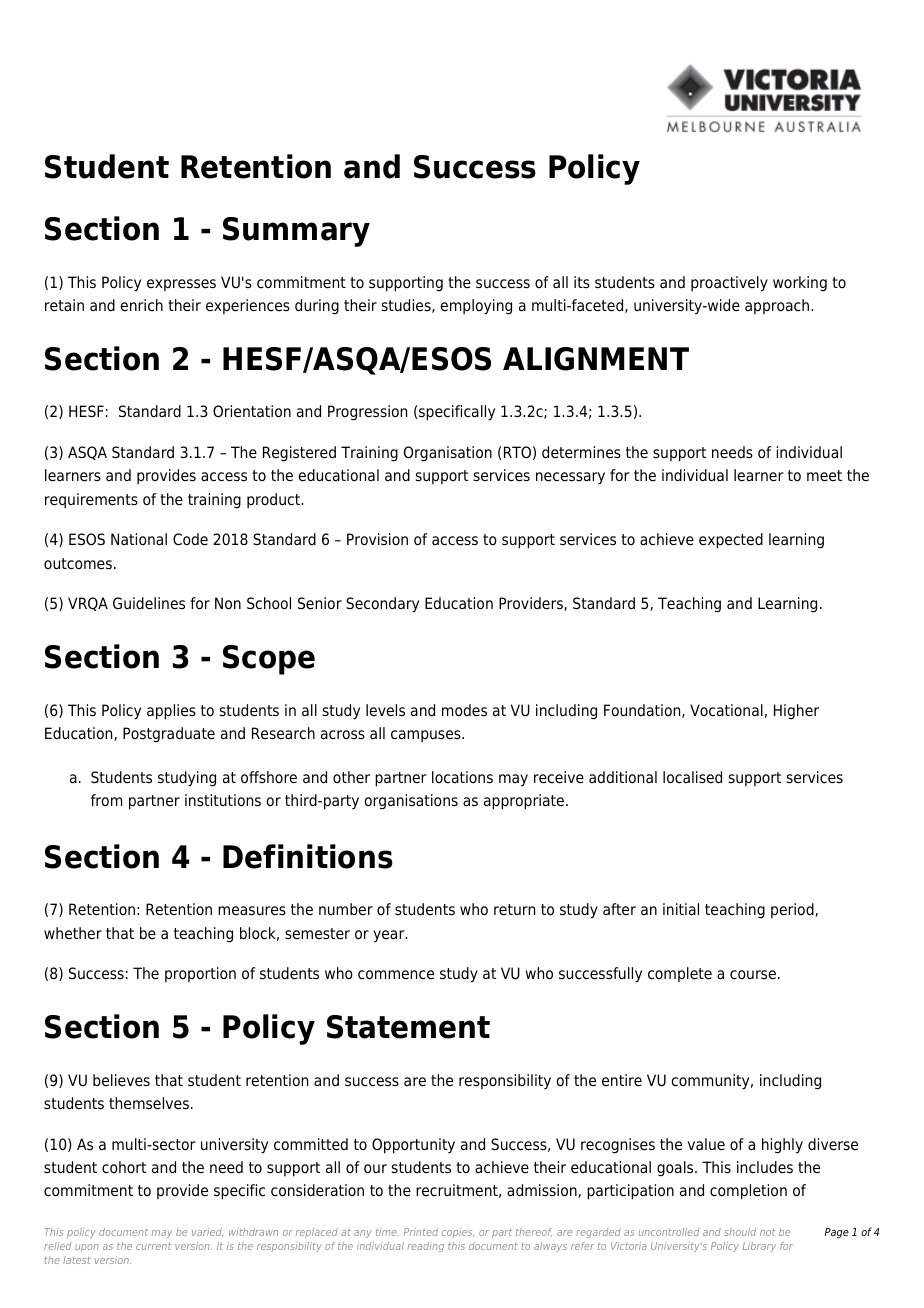  Describe the element at coordinates (476, 307) in the image. I see `employing` at that location.
